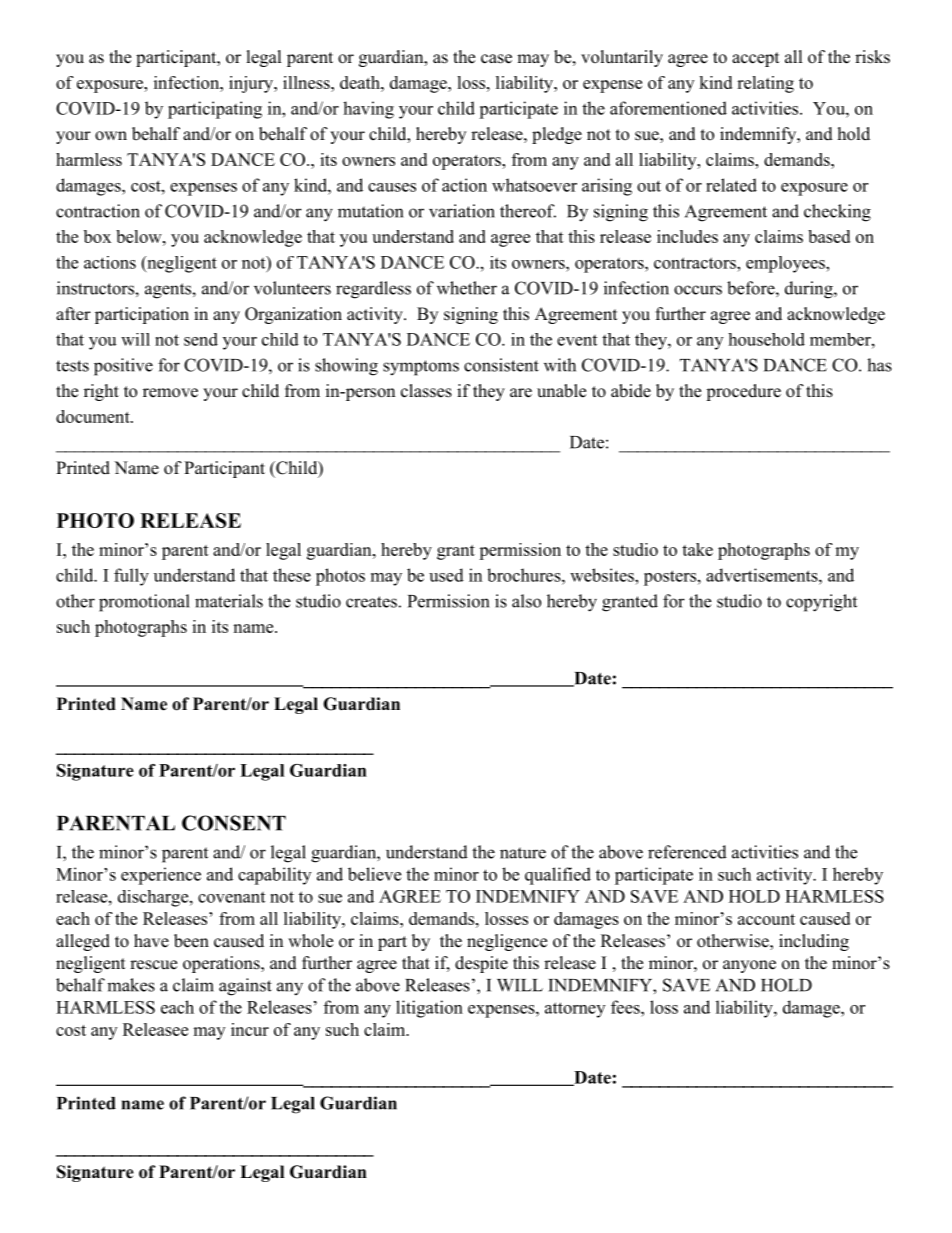 Image resolution: width=952 pixels, height=1233 pixels. I want to click on CONSENT, so click(234, 823).
